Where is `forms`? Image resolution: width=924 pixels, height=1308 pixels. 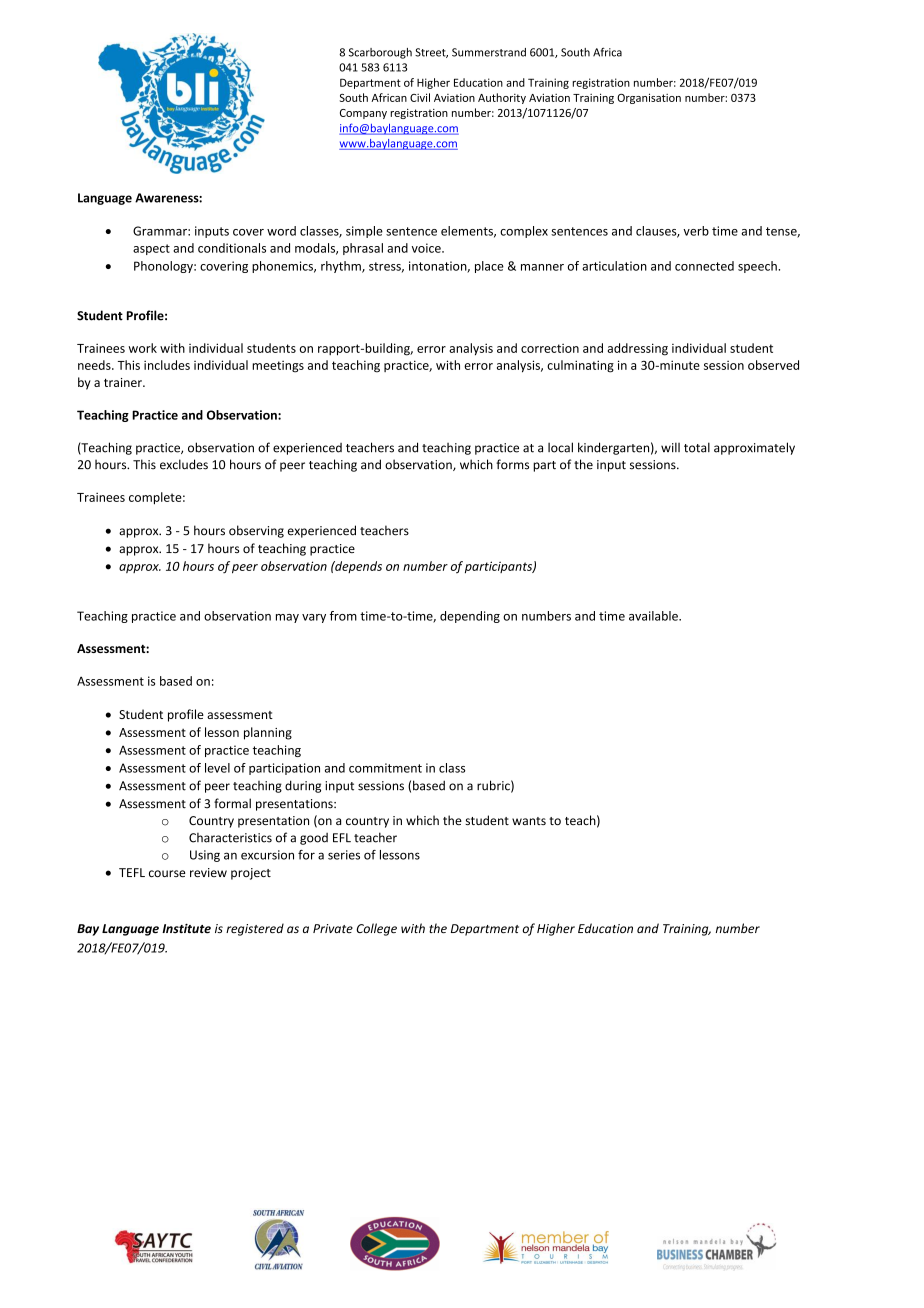
forms is located at coordinates (512, 464).
